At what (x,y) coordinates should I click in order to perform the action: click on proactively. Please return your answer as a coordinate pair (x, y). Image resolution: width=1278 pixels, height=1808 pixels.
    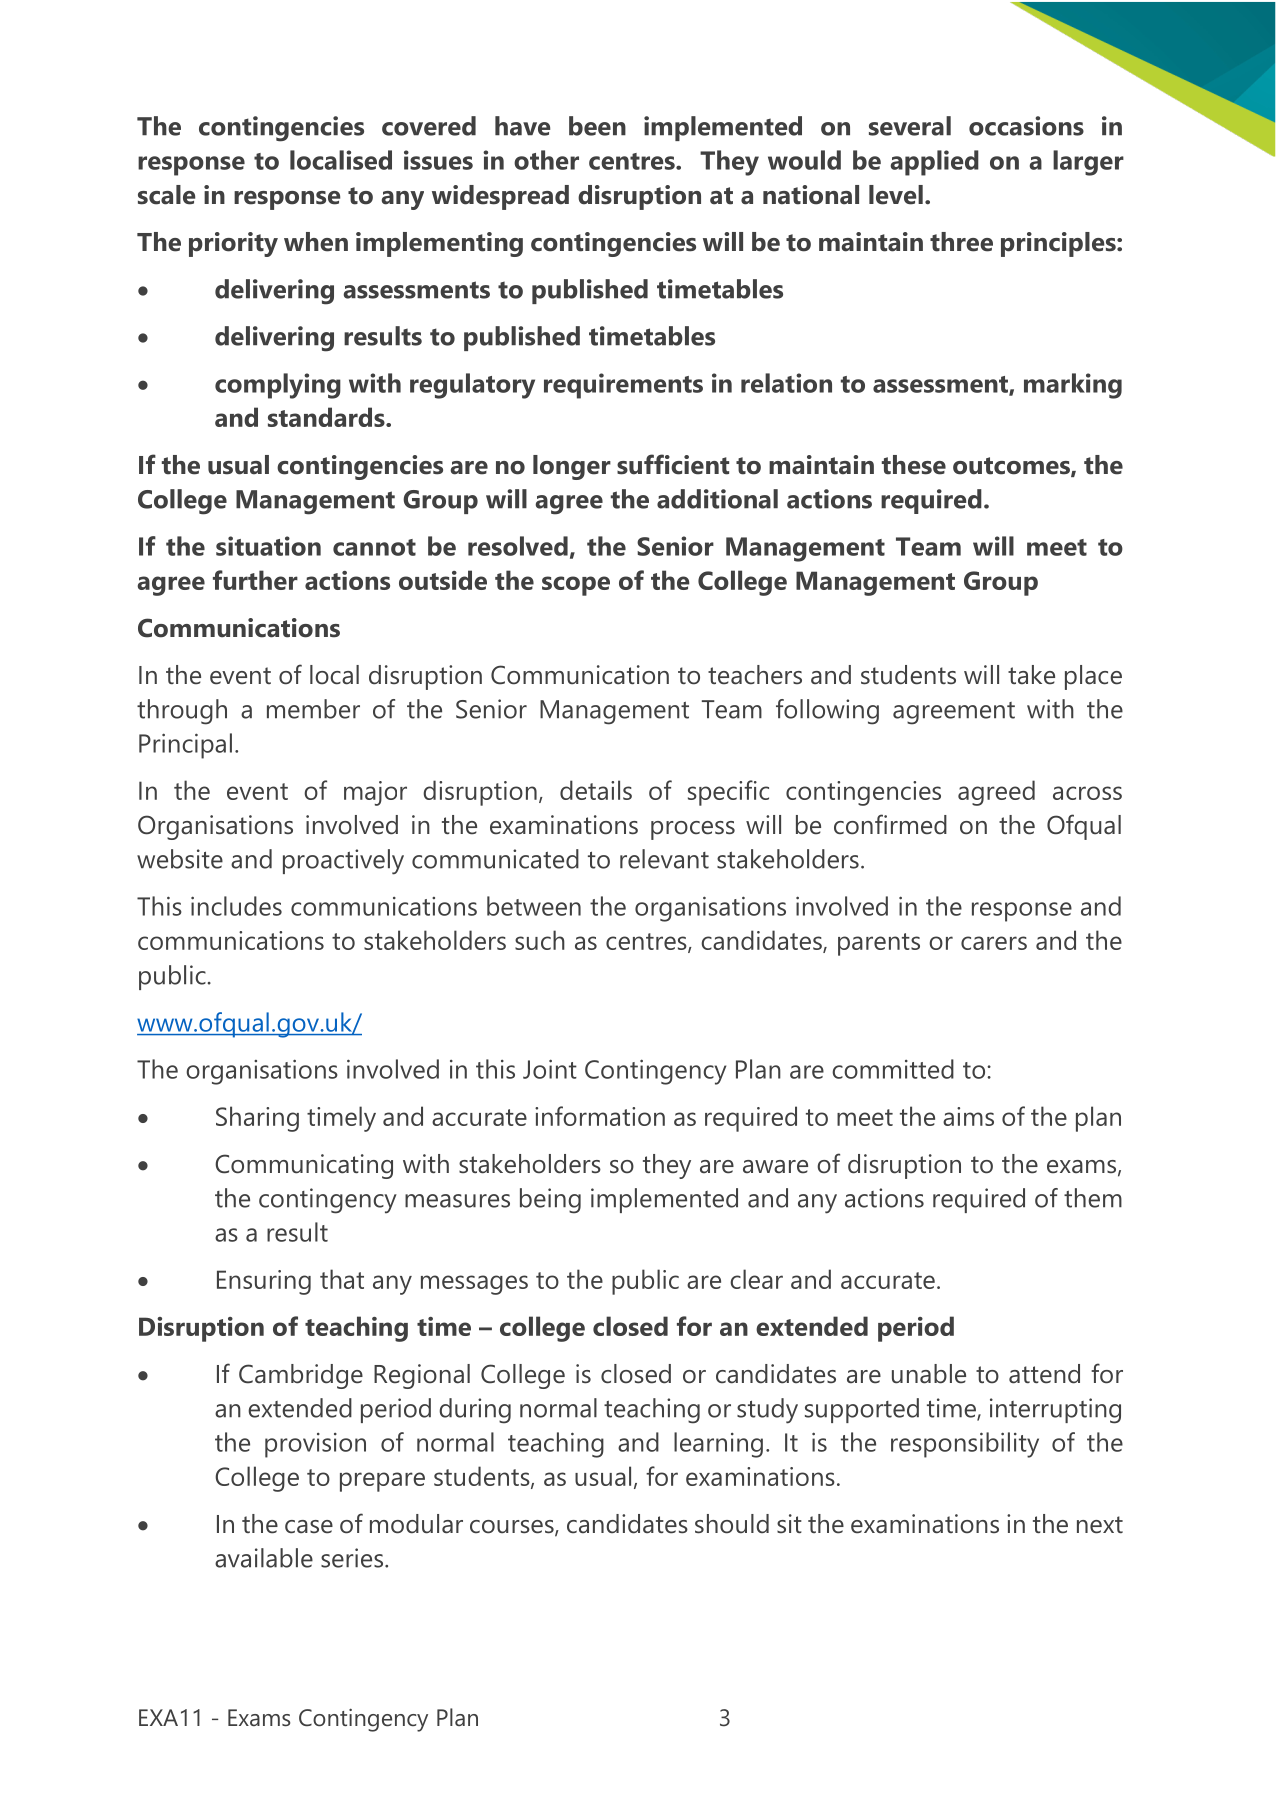
    Looking at the image, I should click on (343, 862).
